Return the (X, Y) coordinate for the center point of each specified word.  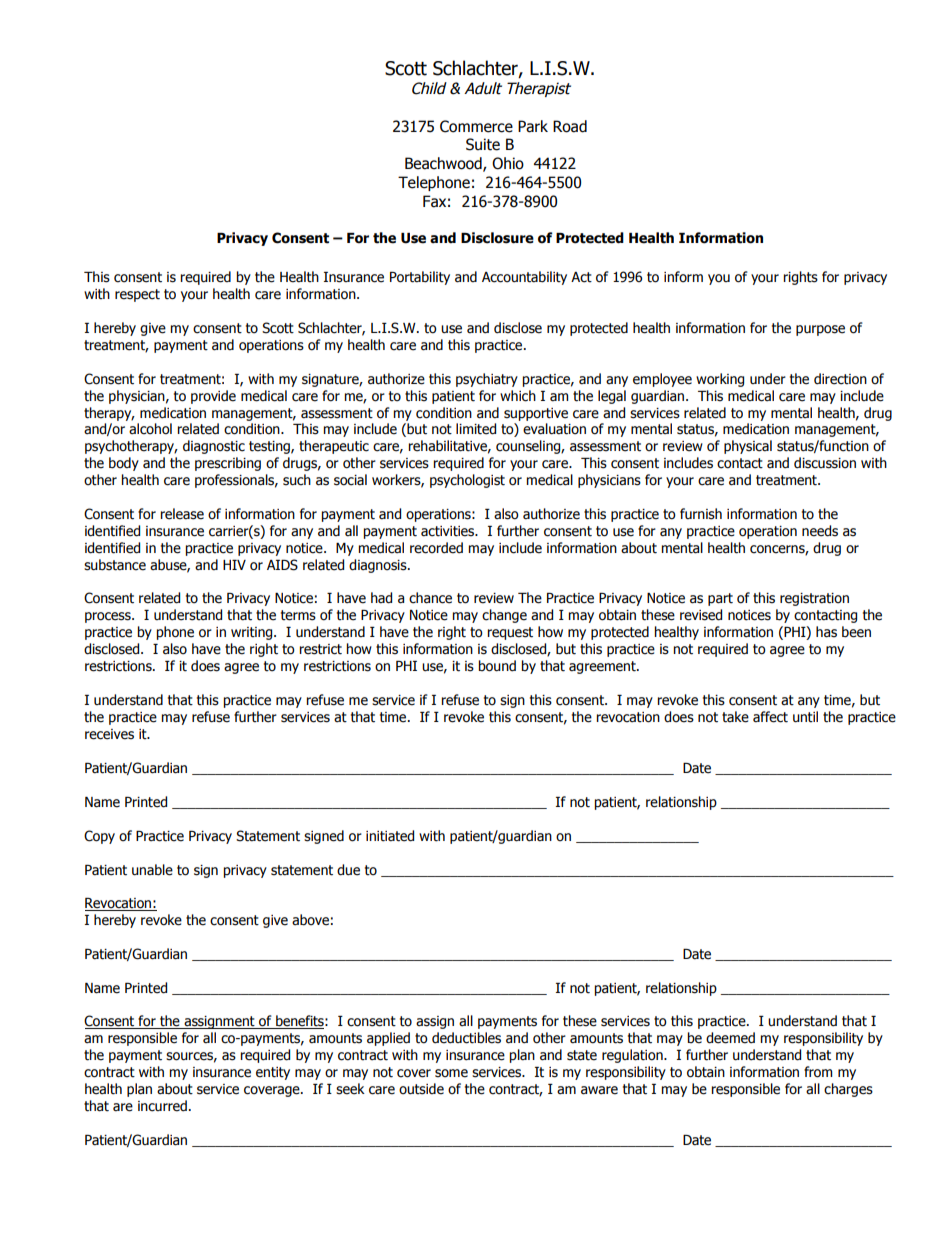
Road (570, 126)
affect (770, 717)
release (182, 514)
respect (137, 295)
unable (152, 870)
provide (213, 397)
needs (820, 531)
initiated (390, 836)
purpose (820, 330)
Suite (483, 144)
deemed (730, 1038)
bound (497, 666)
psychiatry (487, 380)
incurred (162, 1106)
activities (449, 531)
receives (109, 734)
